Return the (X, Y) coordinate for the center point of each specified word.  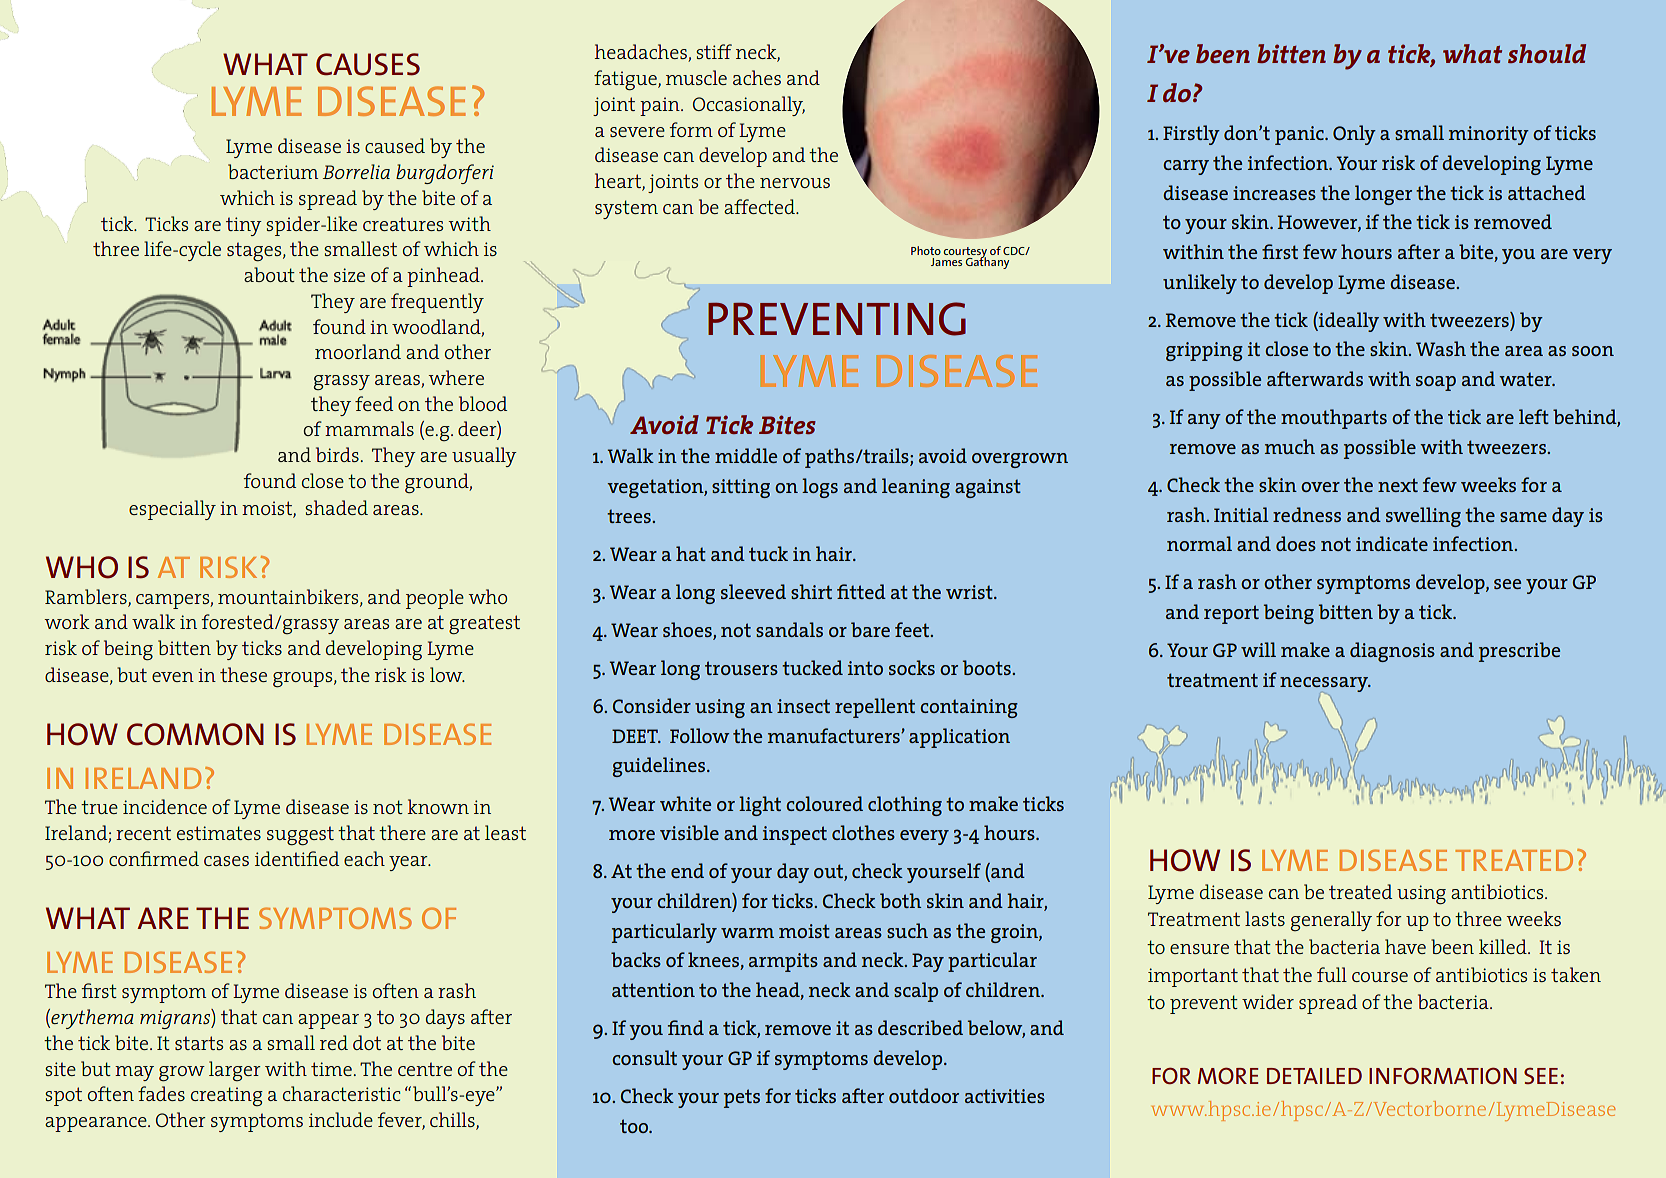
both (900, 900)
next (1398, 485)
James (946, 262)
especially (172, 510)
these (243, 674)
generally (1331, 921)
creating (227, 1096)
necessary (1325, 684)
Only (1354, 135)
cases (226, 861)
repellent (875, 708)
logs (820, 488)
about (269, 274)
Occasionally (749, 106)
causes (368, 64)
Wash (1441, 348)
